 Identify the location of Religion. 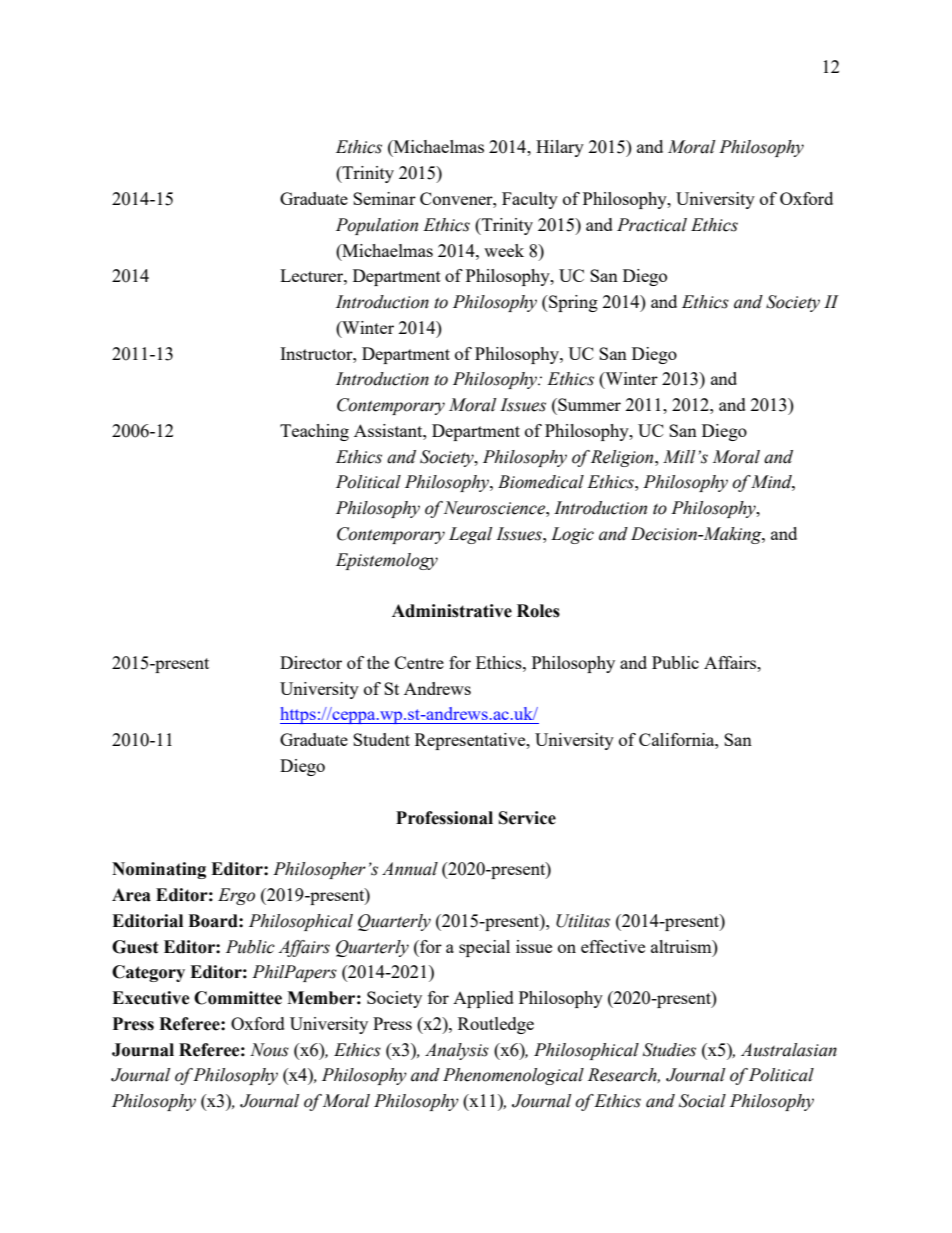
(623, 458).
